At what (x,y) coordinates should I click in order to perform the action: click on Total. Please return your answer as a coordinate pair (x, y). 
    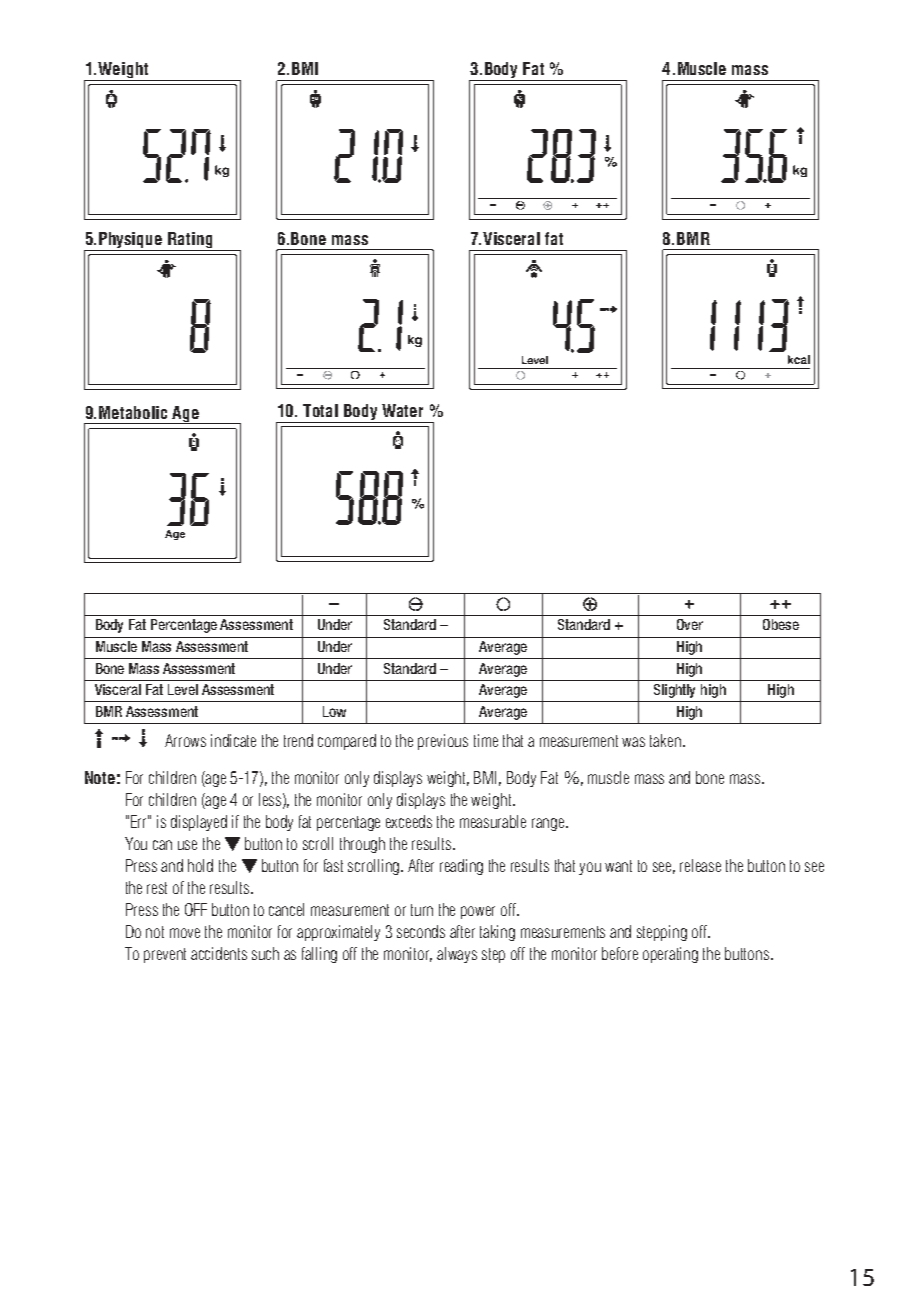
    Looking at the image, I should click on (320, 410).
